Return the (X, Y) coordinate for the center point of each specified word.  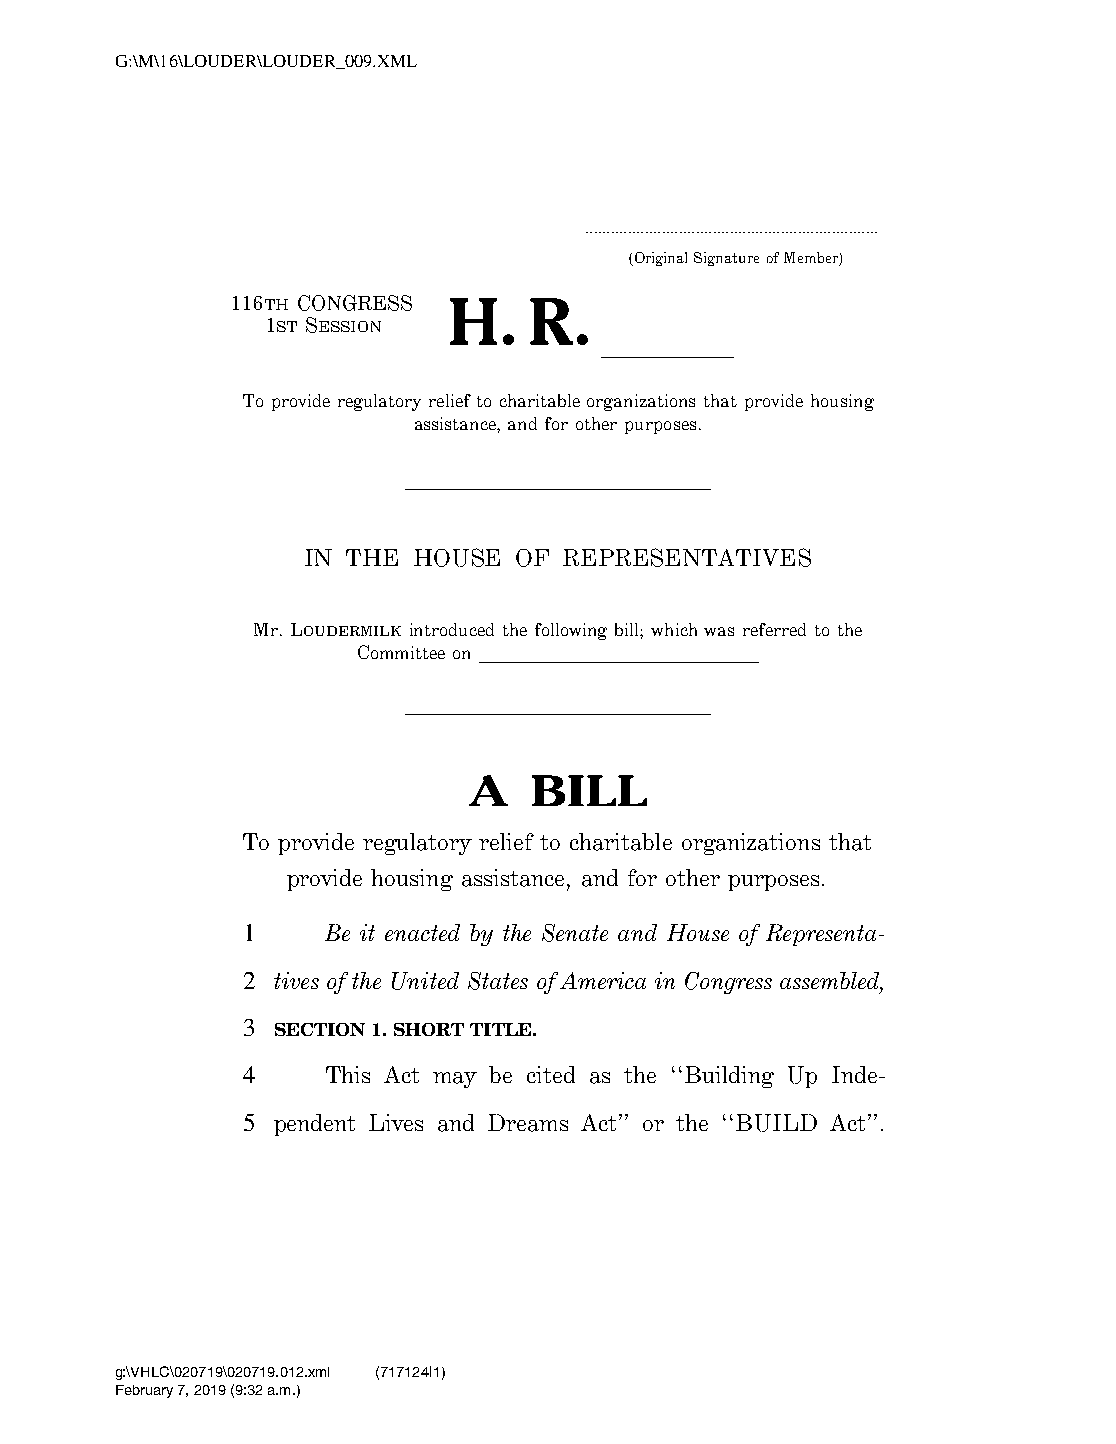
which (674, 629)
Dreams (528, 1123)
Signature (726, 259)
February (144, 1391)
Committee (401, 652)
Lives (396, 1122)
